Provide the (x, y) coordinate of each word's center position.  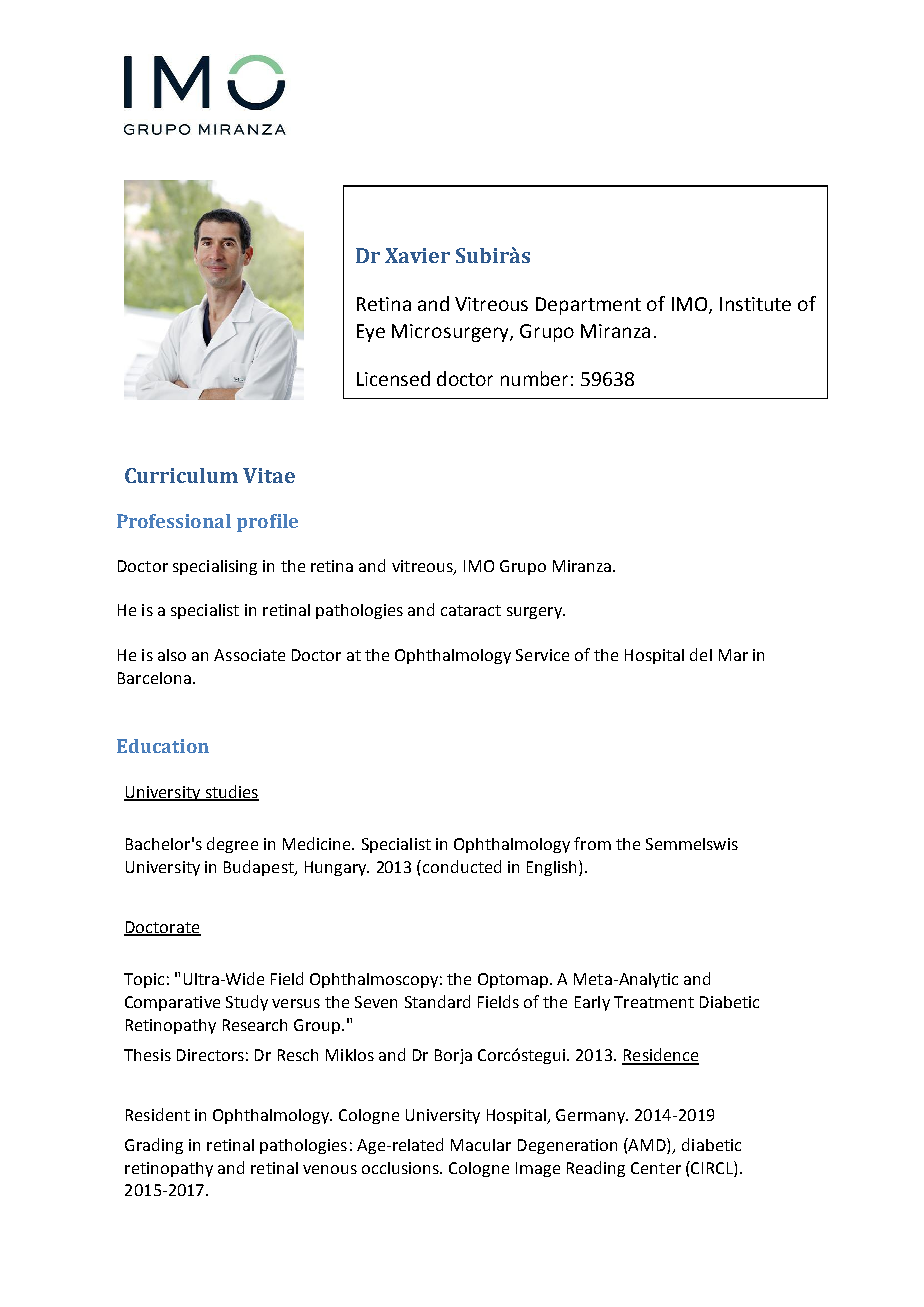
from (592, 843)
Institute (755, 304)
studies (231, 792)
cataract (471, 610)
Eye (371, 333)
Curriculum (181, 475)
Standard (437, 1001)
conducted (462, 866)
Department (588, 306)
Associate (249, 655)
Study (247, 1003)
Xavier (417, 255)
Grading (154, 1146)
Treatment (654, 1002)
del (701, 654)
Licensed (393, 378)
